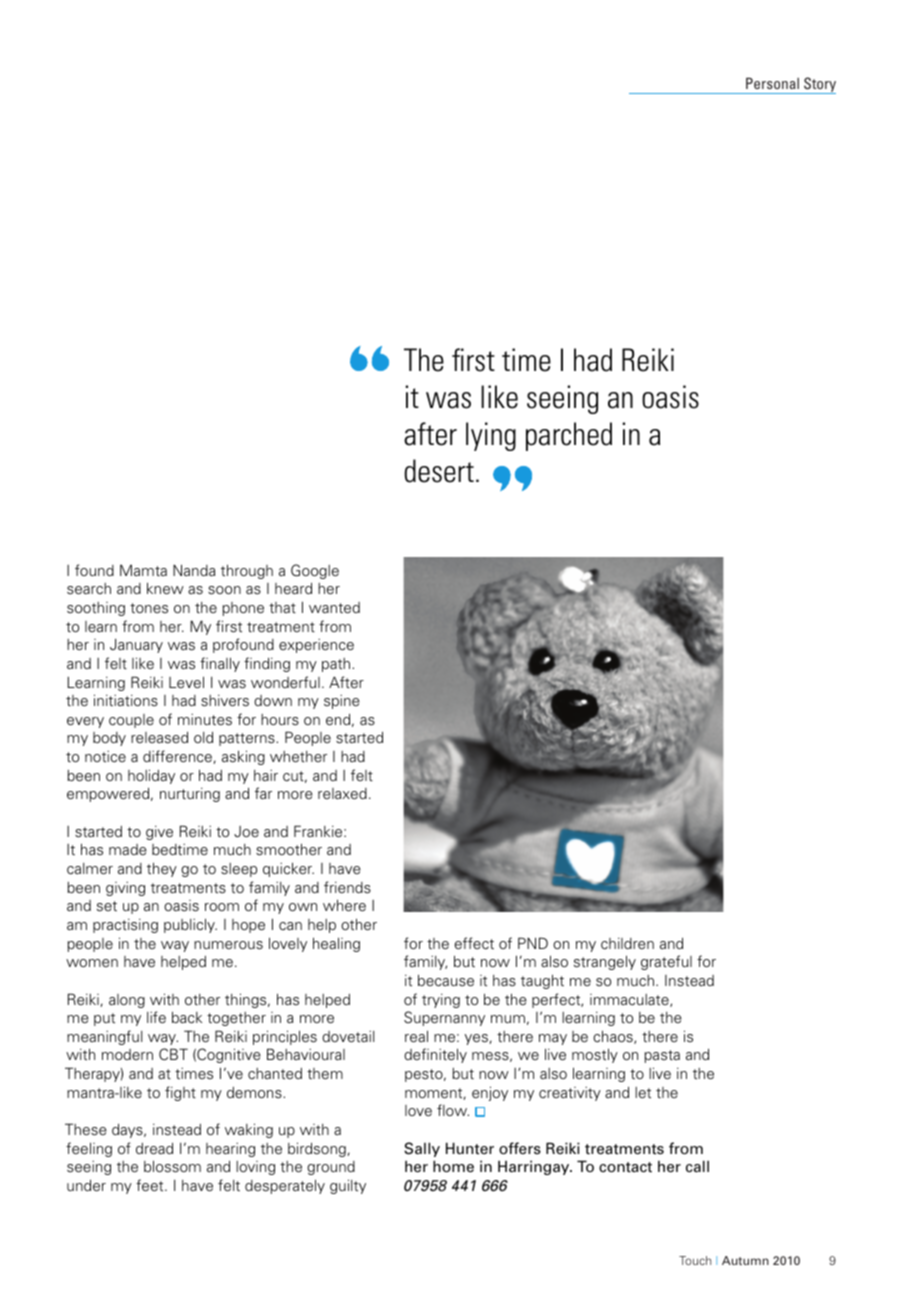 The width and height of the page is (924, 1308). I want to click on parched, so click(569, 436).
